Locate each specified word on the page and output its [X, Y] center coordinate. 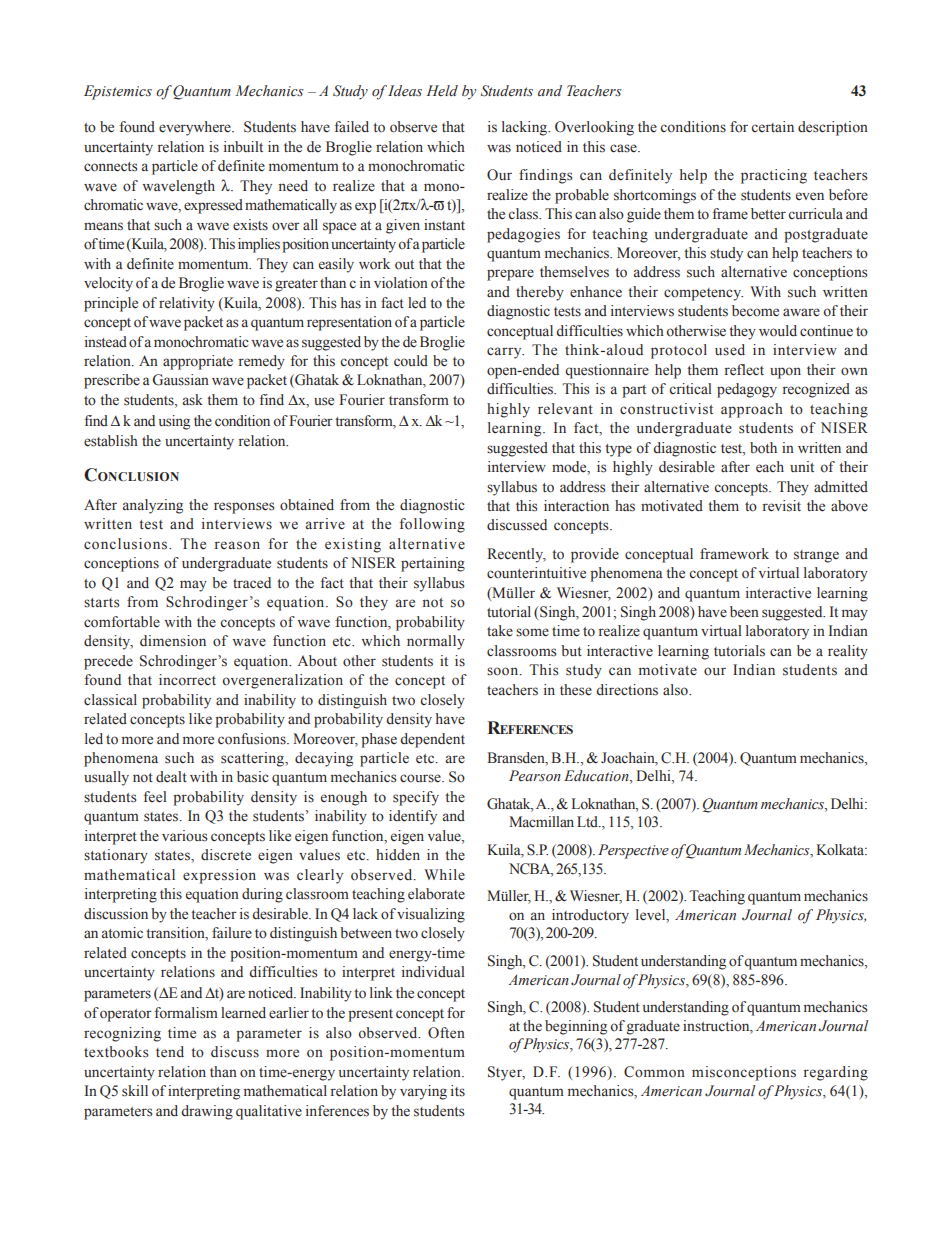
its [458, 1090]
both [763, 448]
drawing [207, 1112]
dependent [432, 740]
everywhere [196, 128]
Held [442, 91]
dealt [171, 777]
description [833, 128]
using [174, 422]
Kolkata [841, 850]
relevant [565, 409]
